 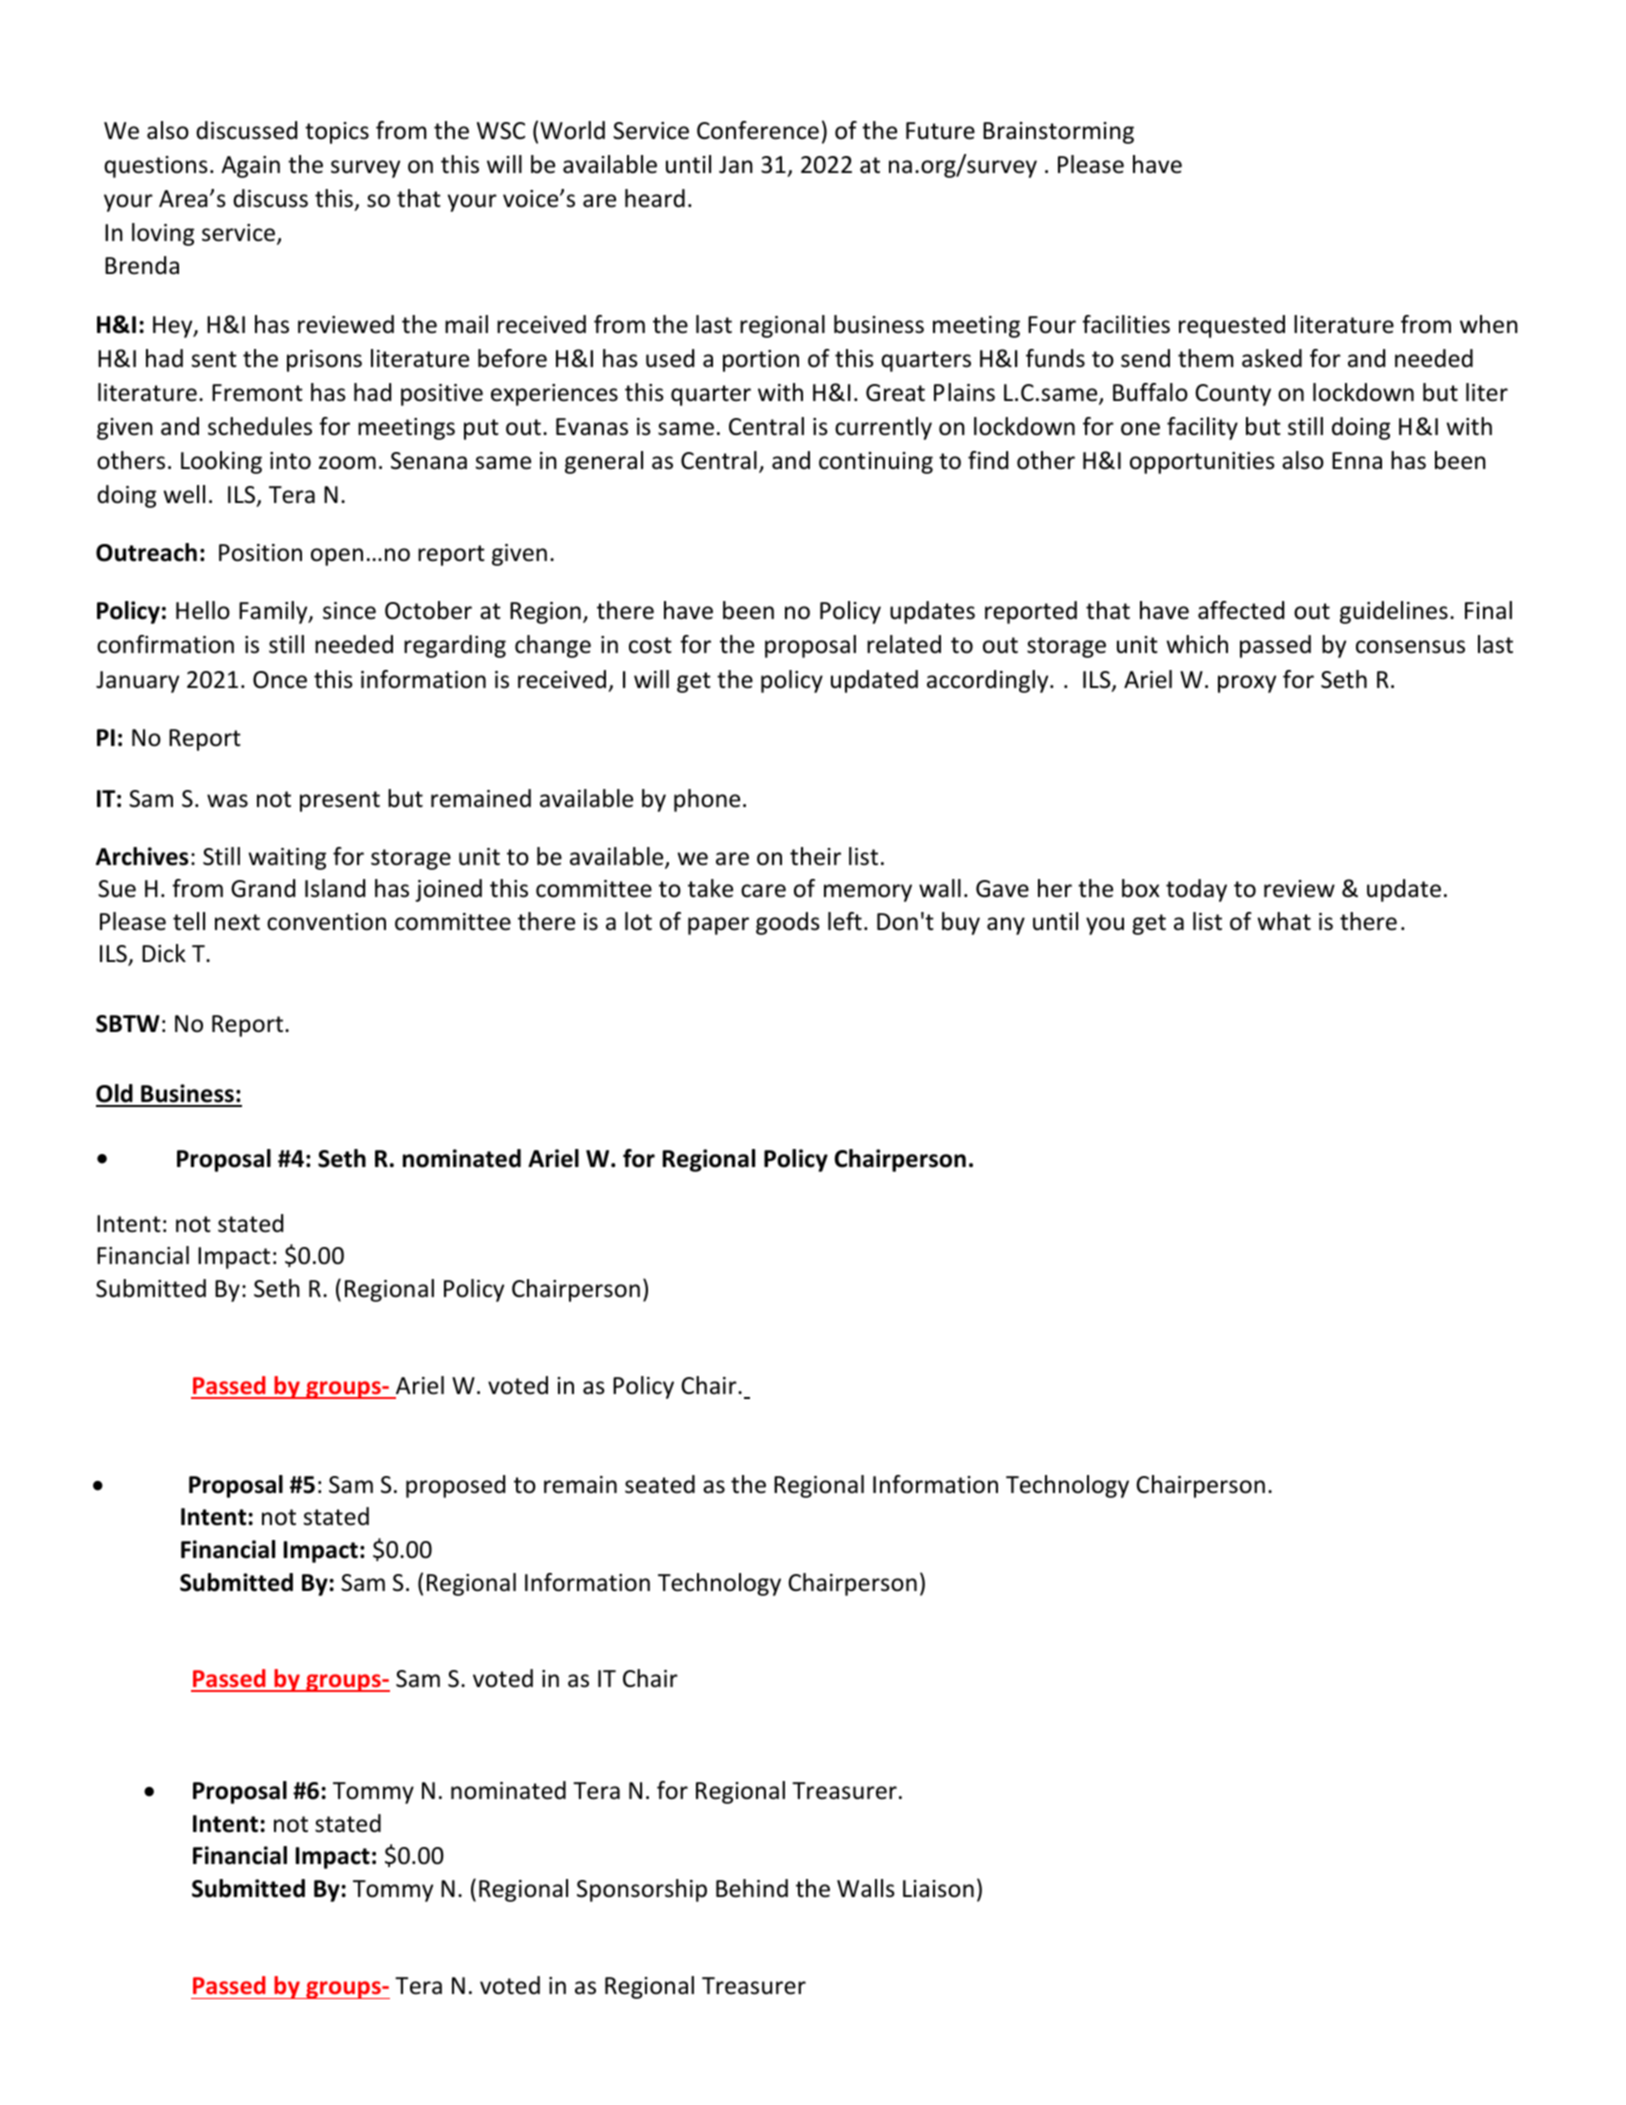 I want to click on Behind, so click(x=752, y=1888).
